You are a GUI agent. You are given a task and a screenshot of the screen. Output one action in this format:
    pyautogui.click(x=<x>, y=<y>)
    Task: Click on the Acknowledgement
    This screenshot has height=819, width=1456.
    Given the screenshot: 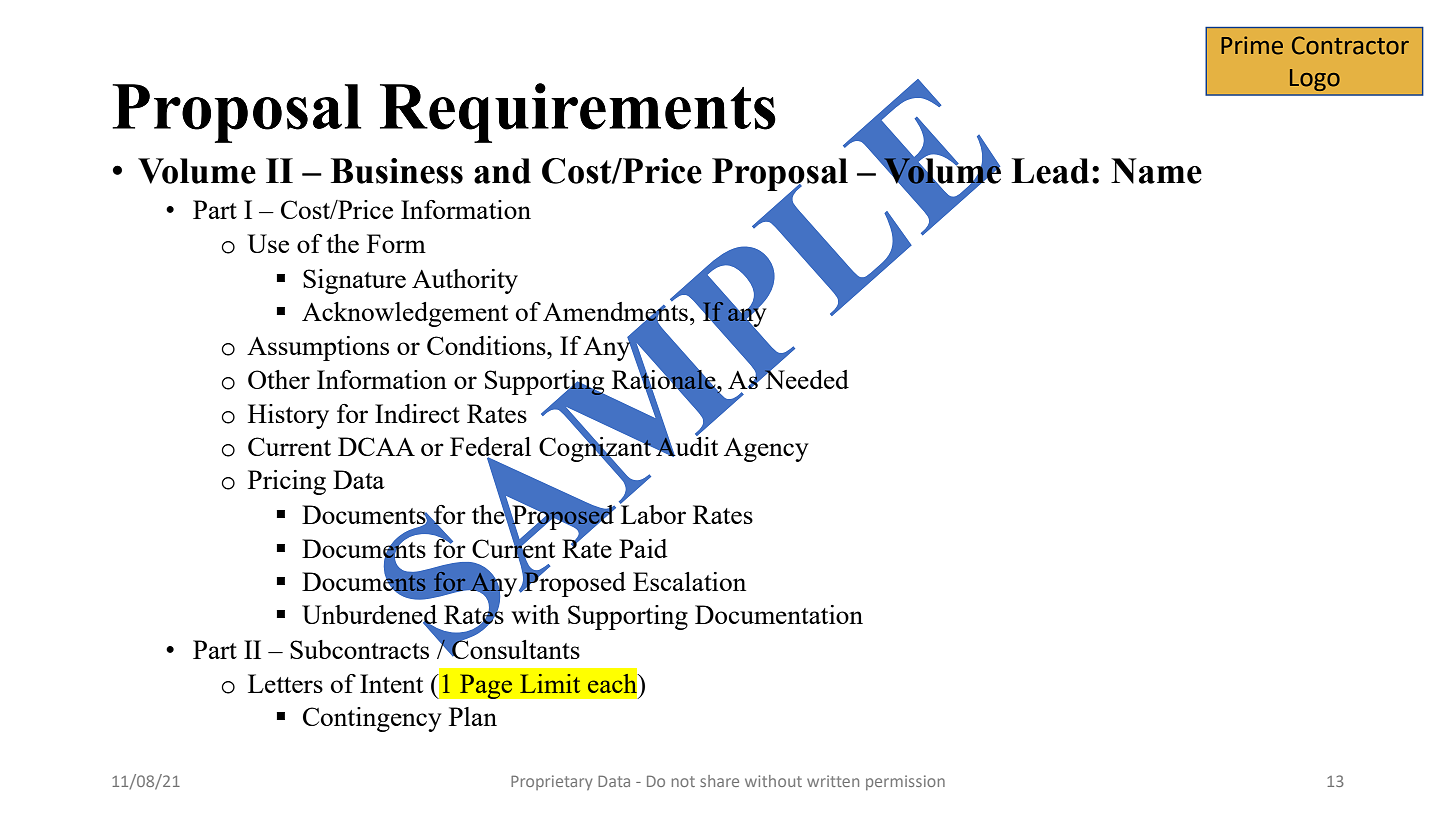 What is the action you would take?
    pyautogui.click(x=405, y=314)
